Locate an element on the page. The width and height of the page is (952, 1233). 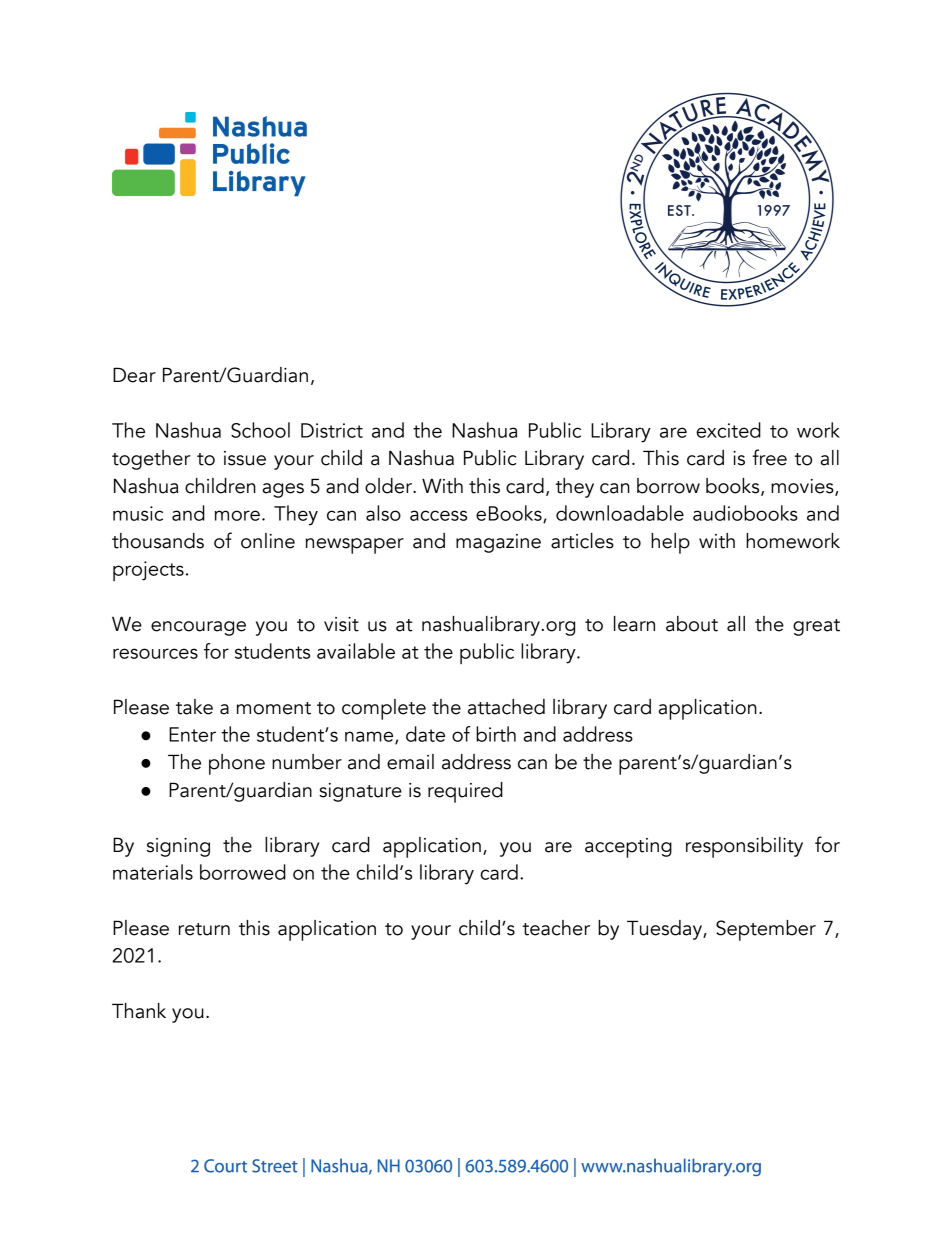
help is located at coordinates (670, 543).
